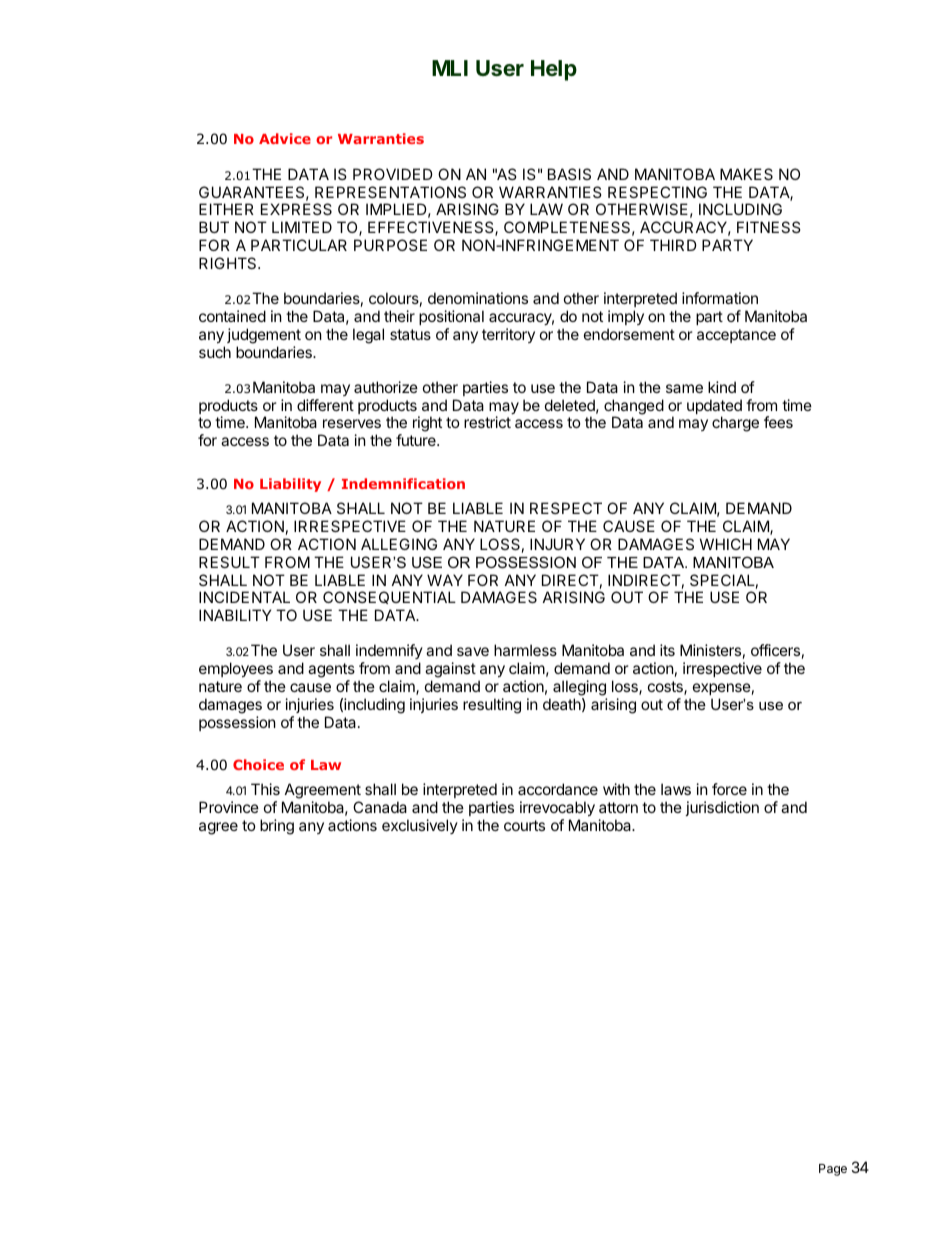 This screenshot has height=1233, width=952. Describe the element at coordinates (525, 650) in the screenshot. I see `harmless` at that location.
